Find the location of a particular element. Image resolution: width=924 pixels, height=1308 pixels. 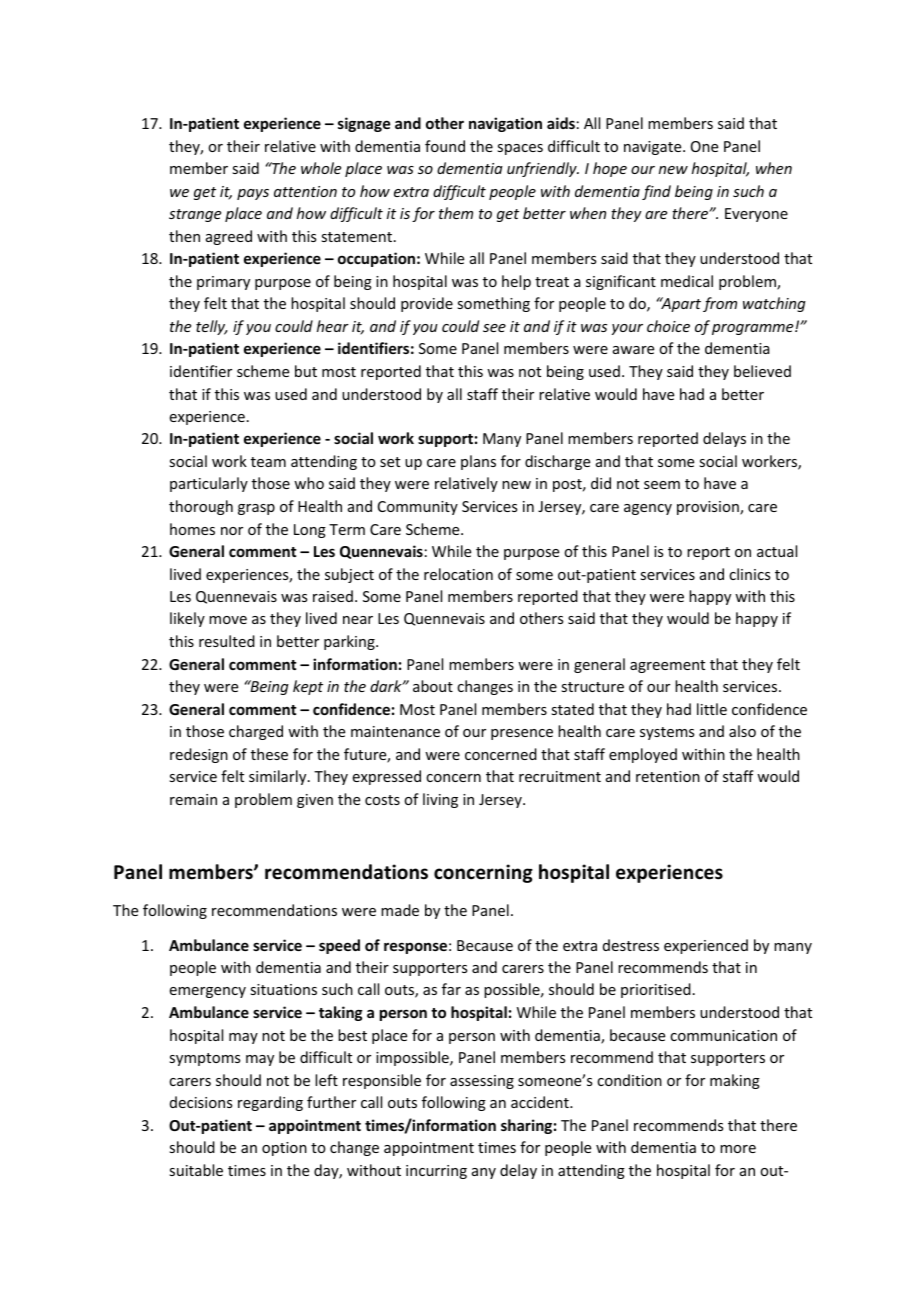

incurring is located at coordinates (436, 1172).
